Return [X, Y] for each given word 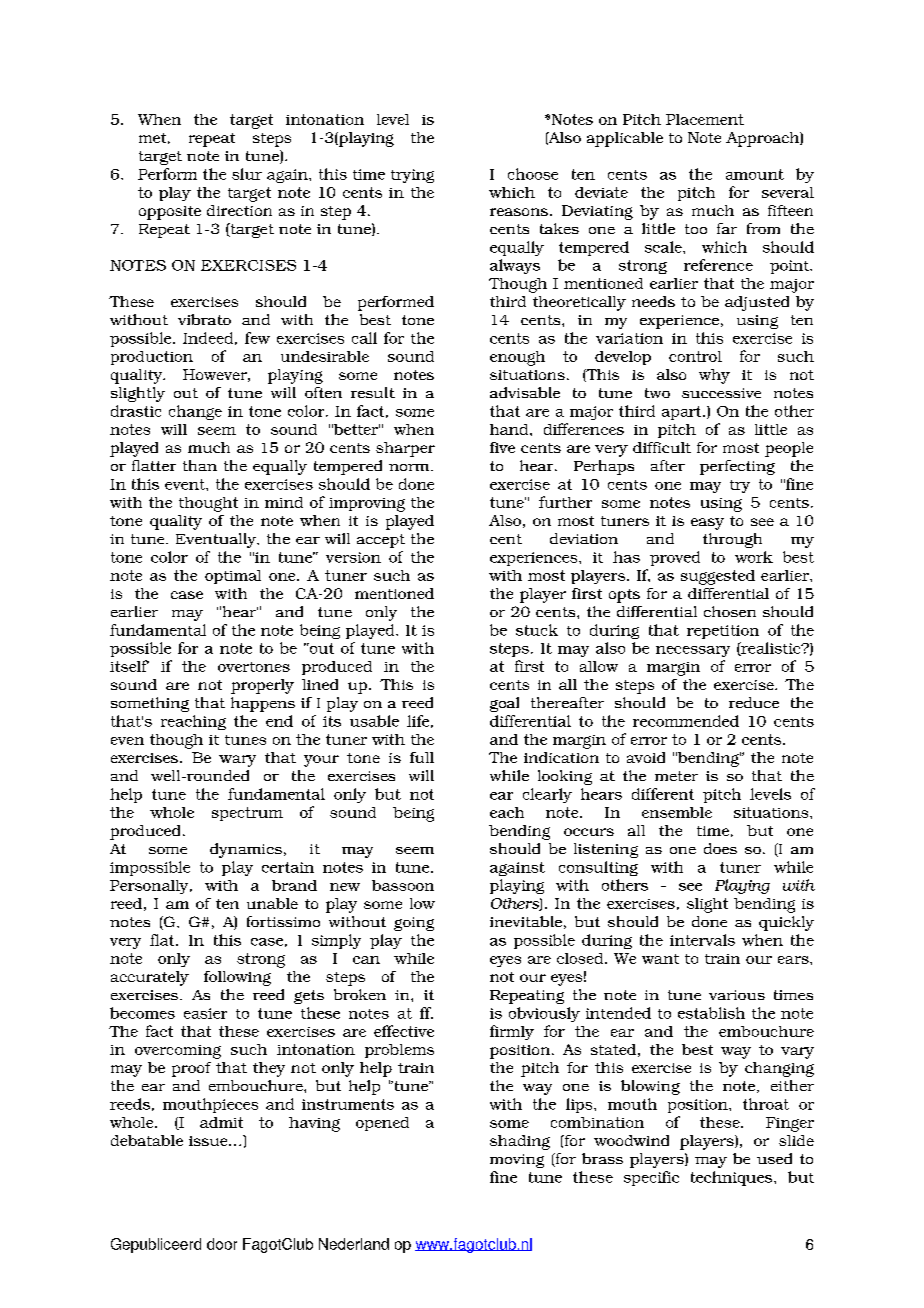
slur [247, 174]
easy [707, 524]
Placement [705, 119]
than [200, 465]
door [222, 1244]
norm [410, 467]
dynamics [246, 850]
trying [412, 176]
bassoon [403, 885]
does [720, 848]
